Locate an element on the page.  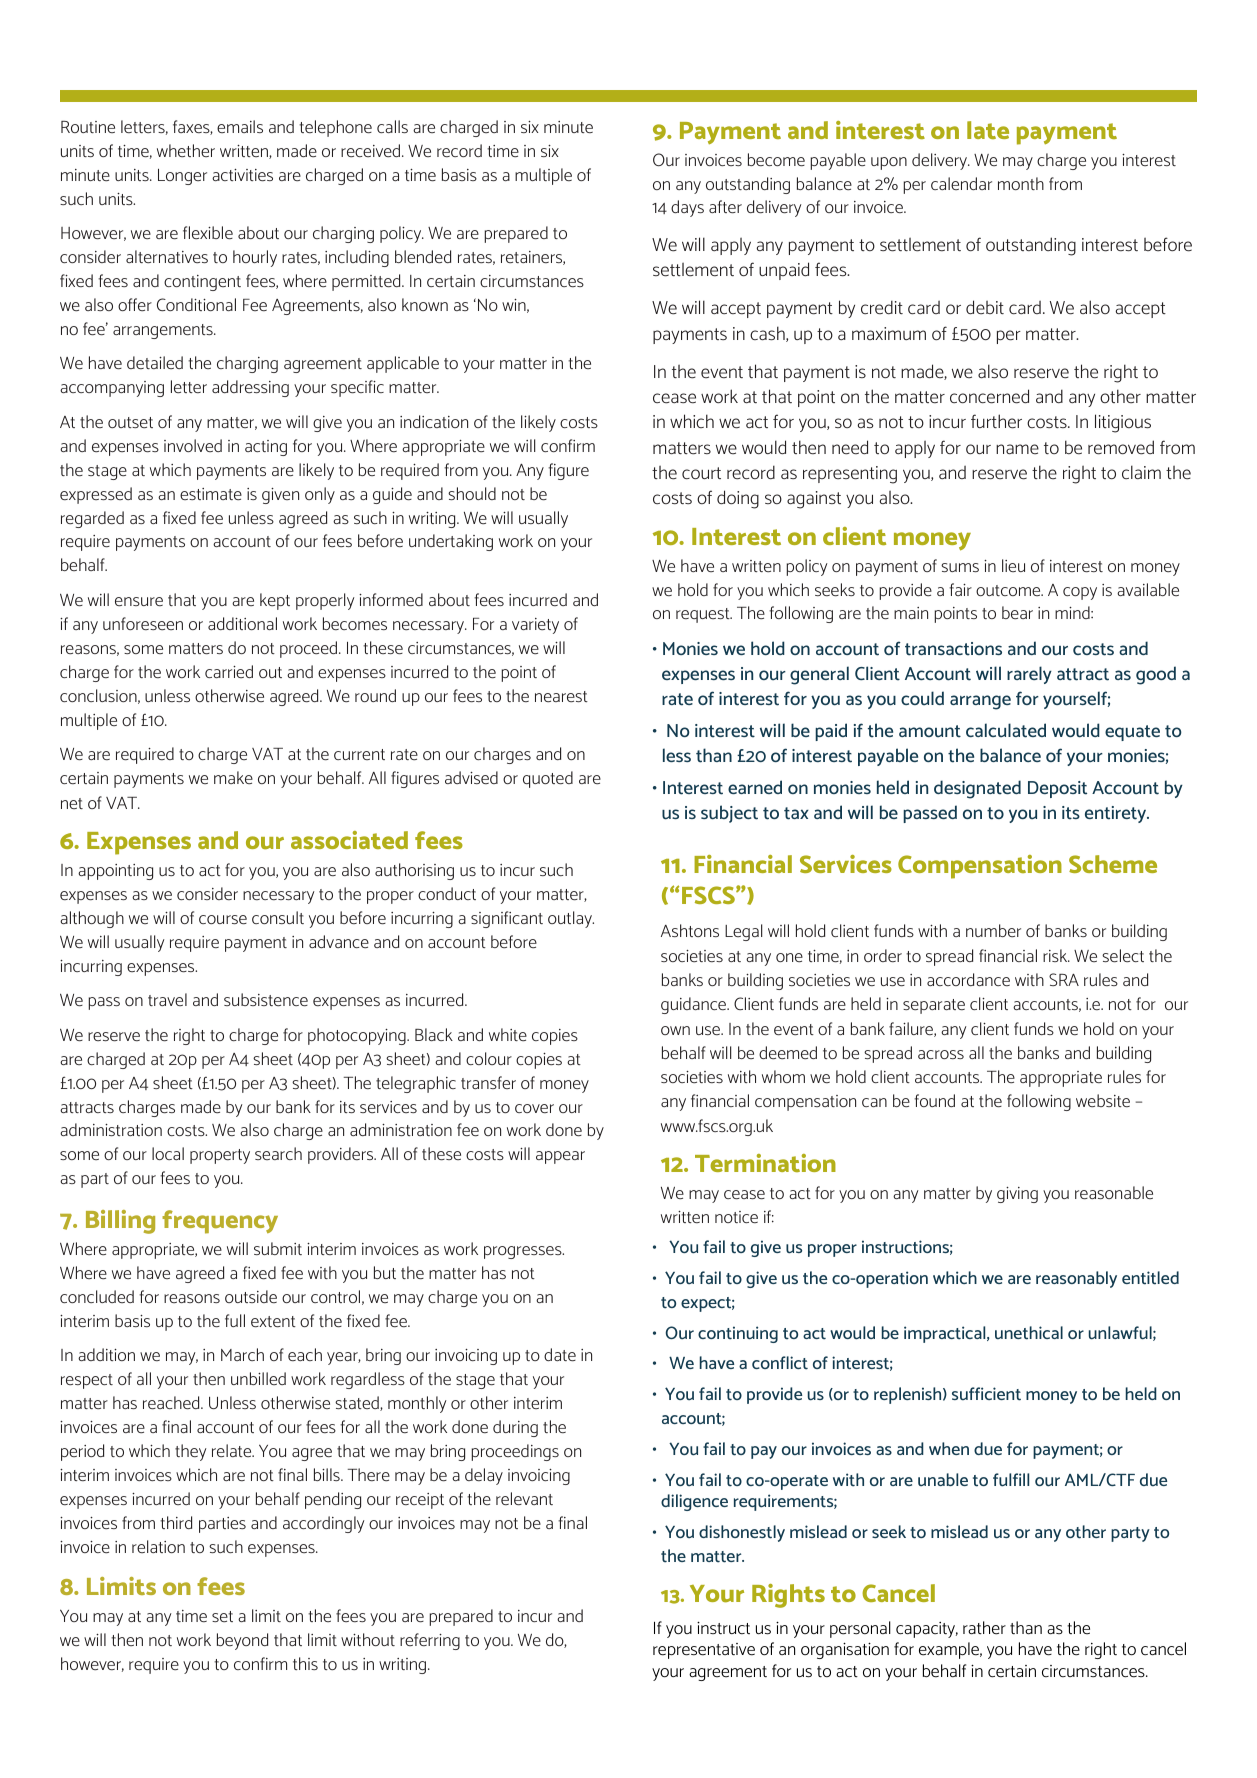
representative is located at coordinates (704, 1651).
